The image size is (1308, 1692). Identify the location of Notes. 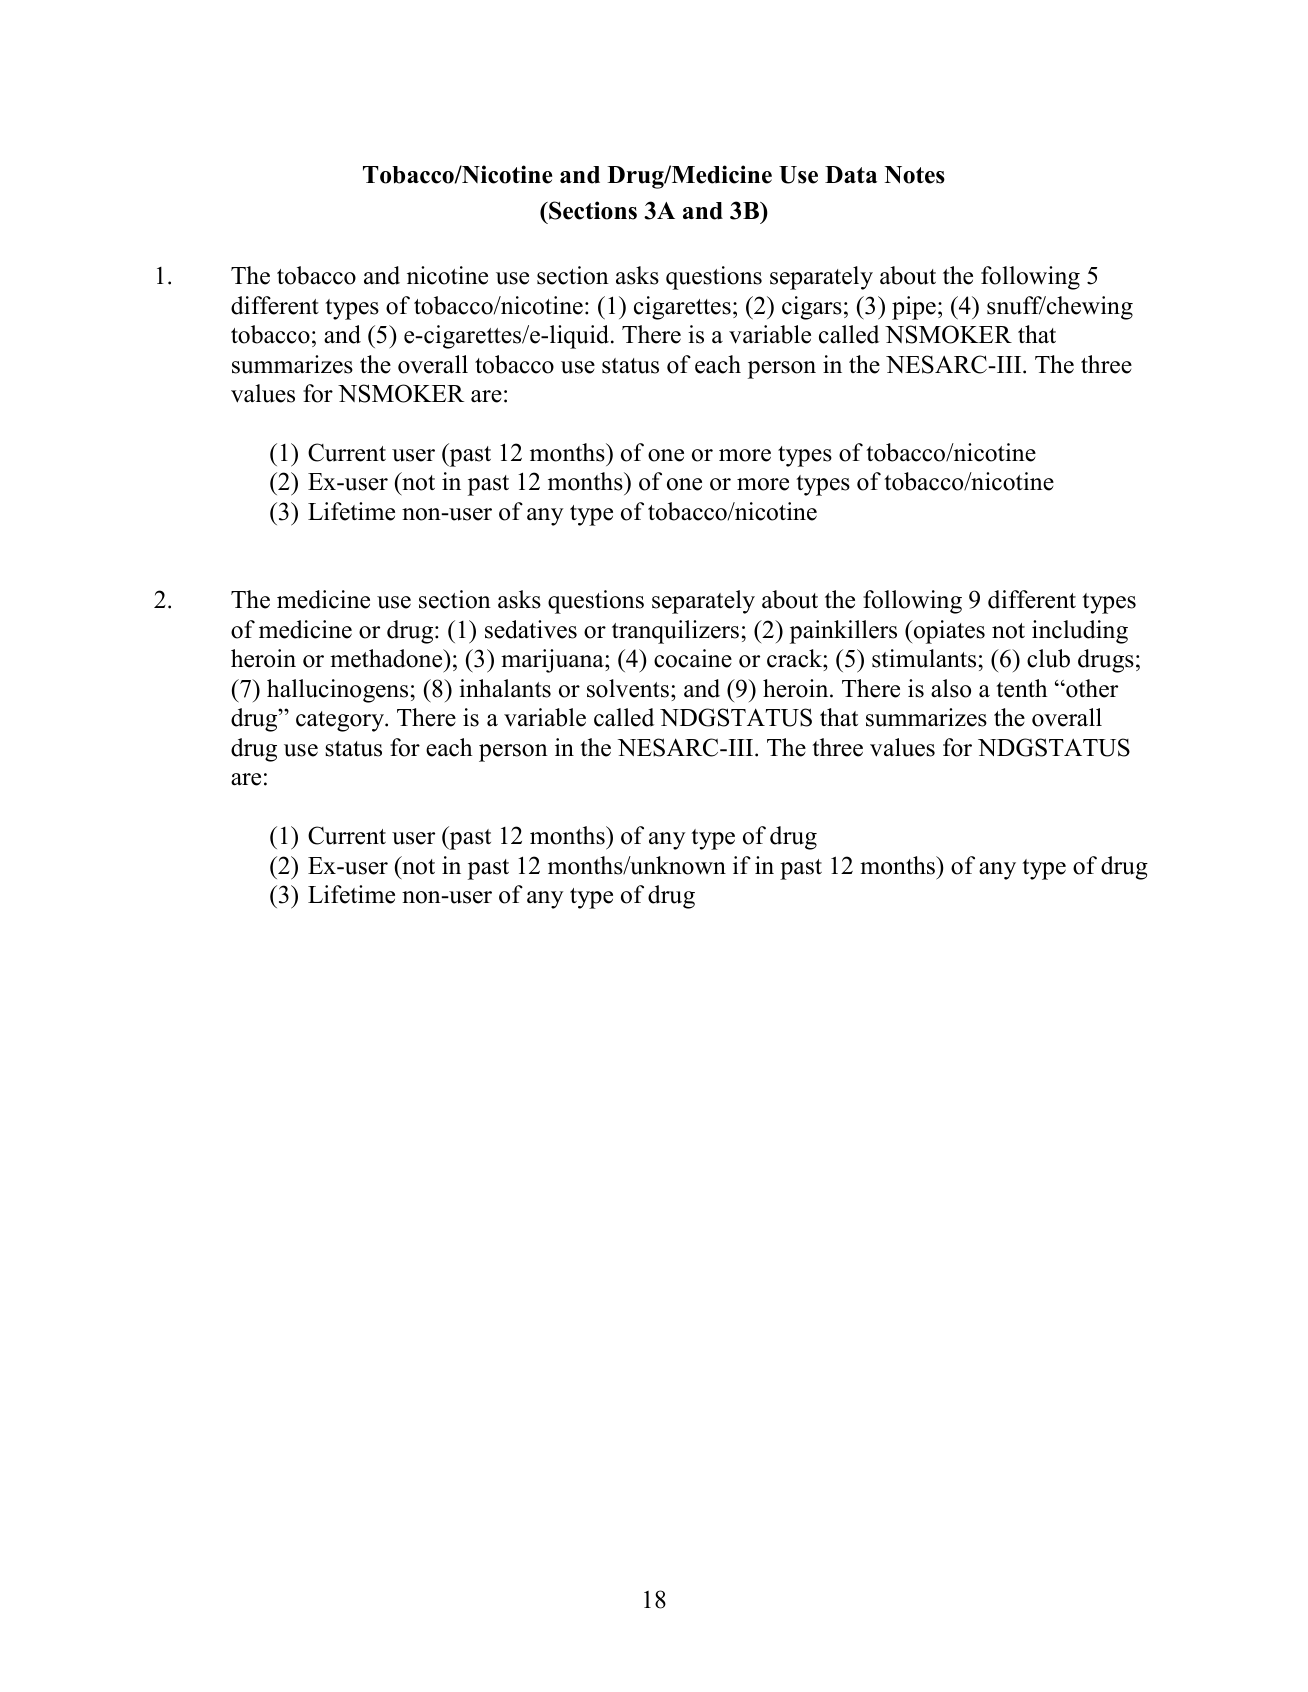
(915, 175).
